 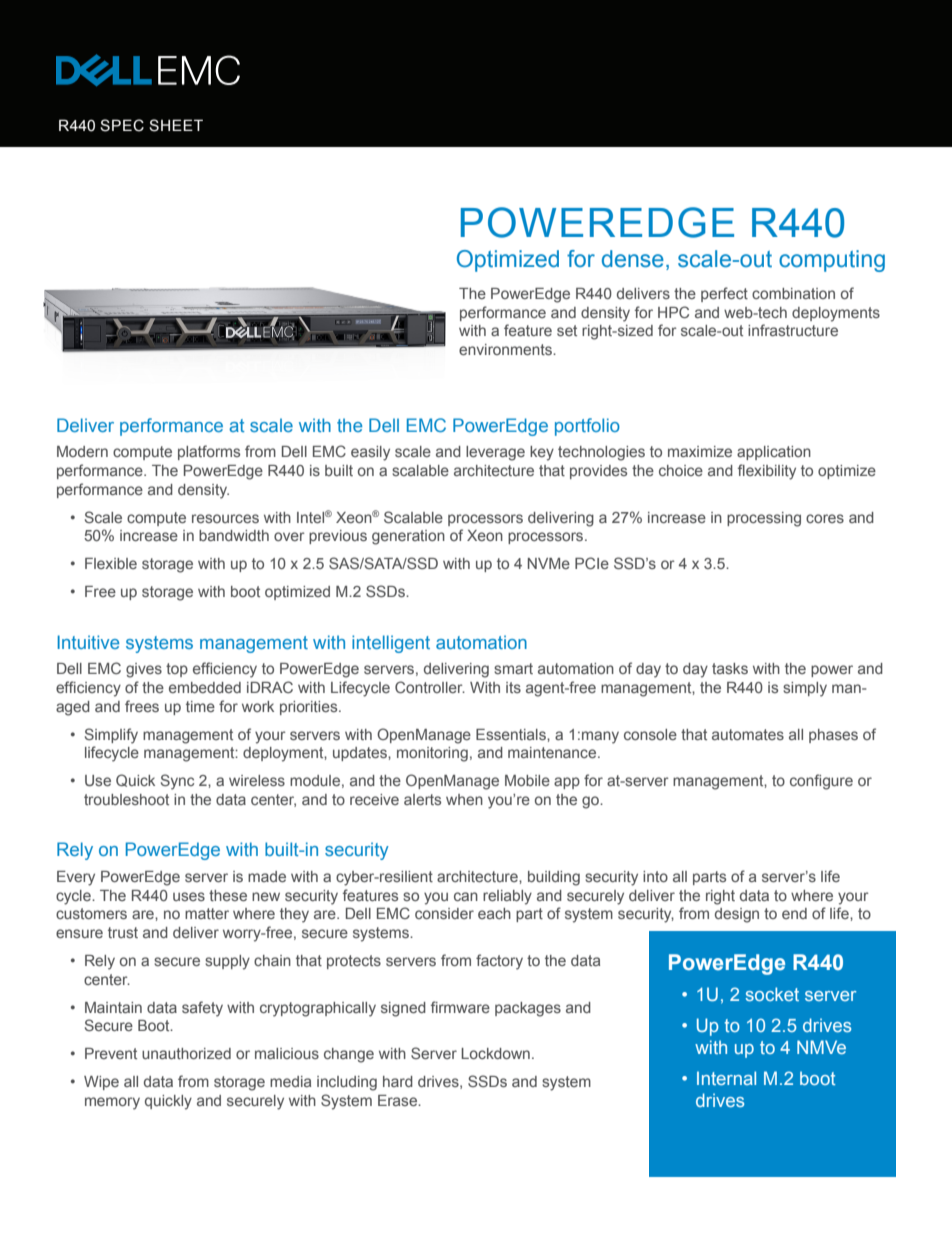 I want to click on Sync, so click(x=177, y=782).
